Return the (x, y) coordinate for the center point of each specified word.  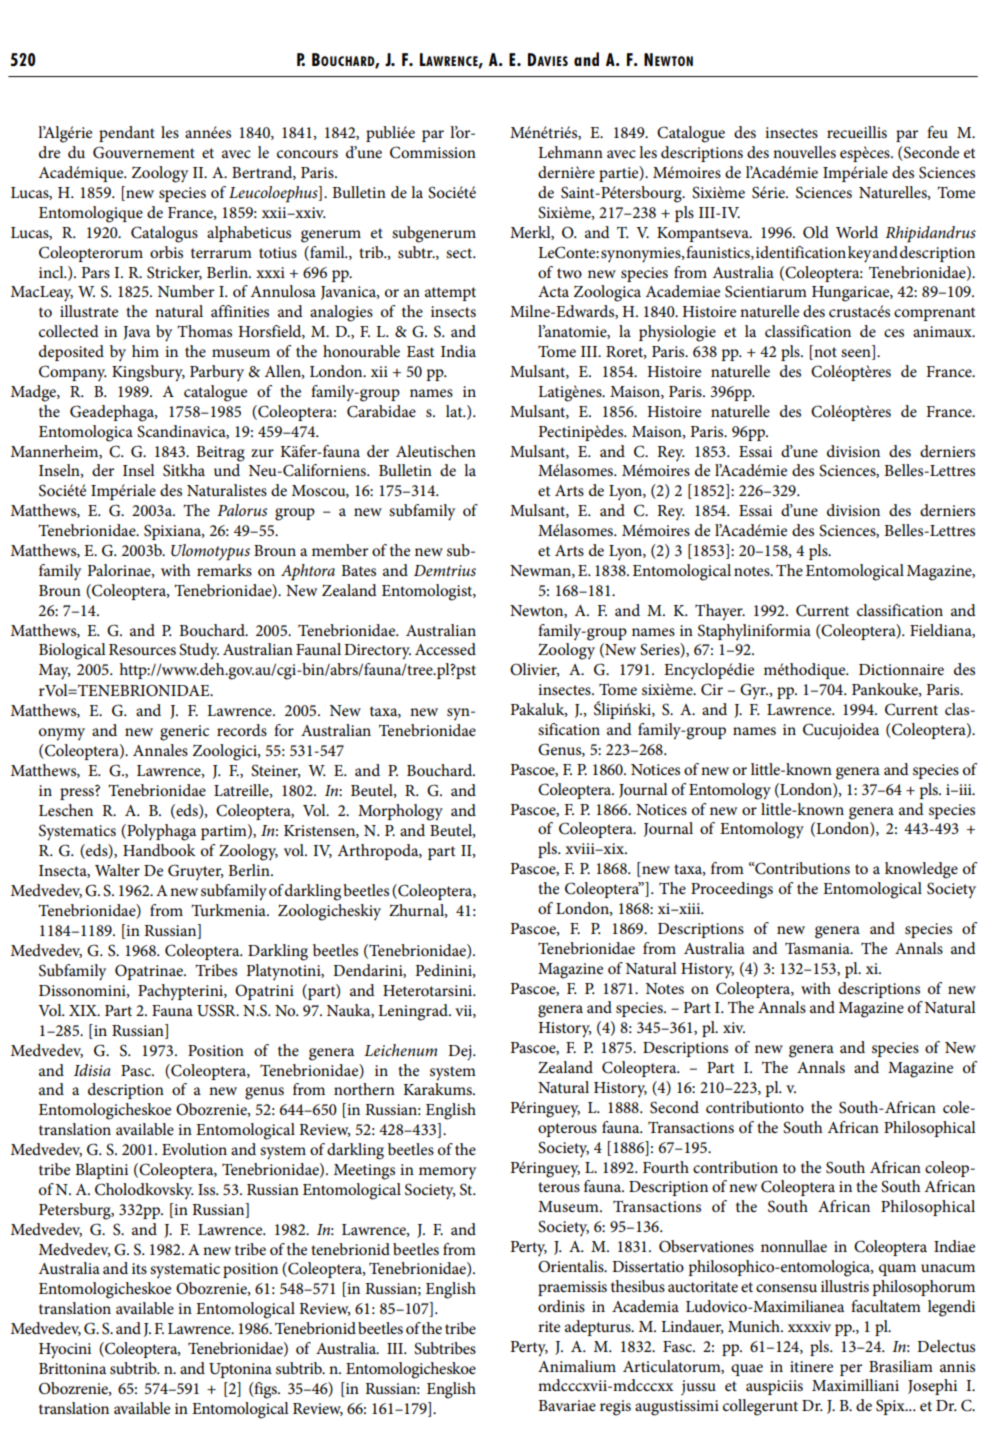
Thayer (720, 612)
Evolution (194, 1149)
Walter (117, 870)
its (139, 1268)
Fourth (666, 1167)
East (421, 351)
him (145, 351)
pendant (127, 134)
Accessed (445, 649)
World (857, 232)
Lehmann (570, 152)
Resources (142, 649)
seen (857, 354)
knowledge (921, 870)
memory (447, 1173)
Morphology (400, 812)
